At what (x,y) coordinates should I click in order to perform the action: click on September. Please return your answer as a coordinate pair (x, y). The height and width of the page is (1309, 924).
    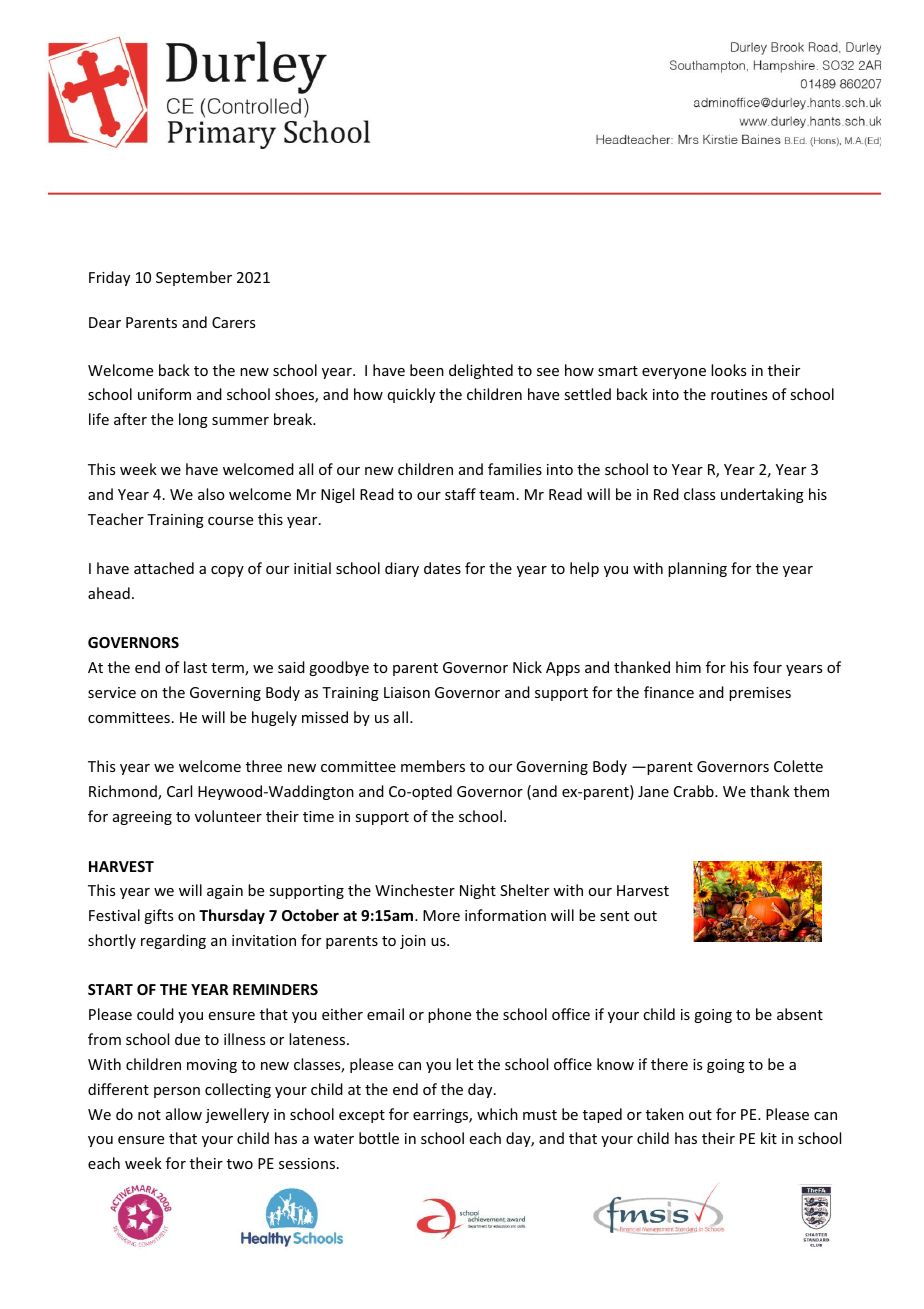
    Looking at the image, I should click on (194, 278).
